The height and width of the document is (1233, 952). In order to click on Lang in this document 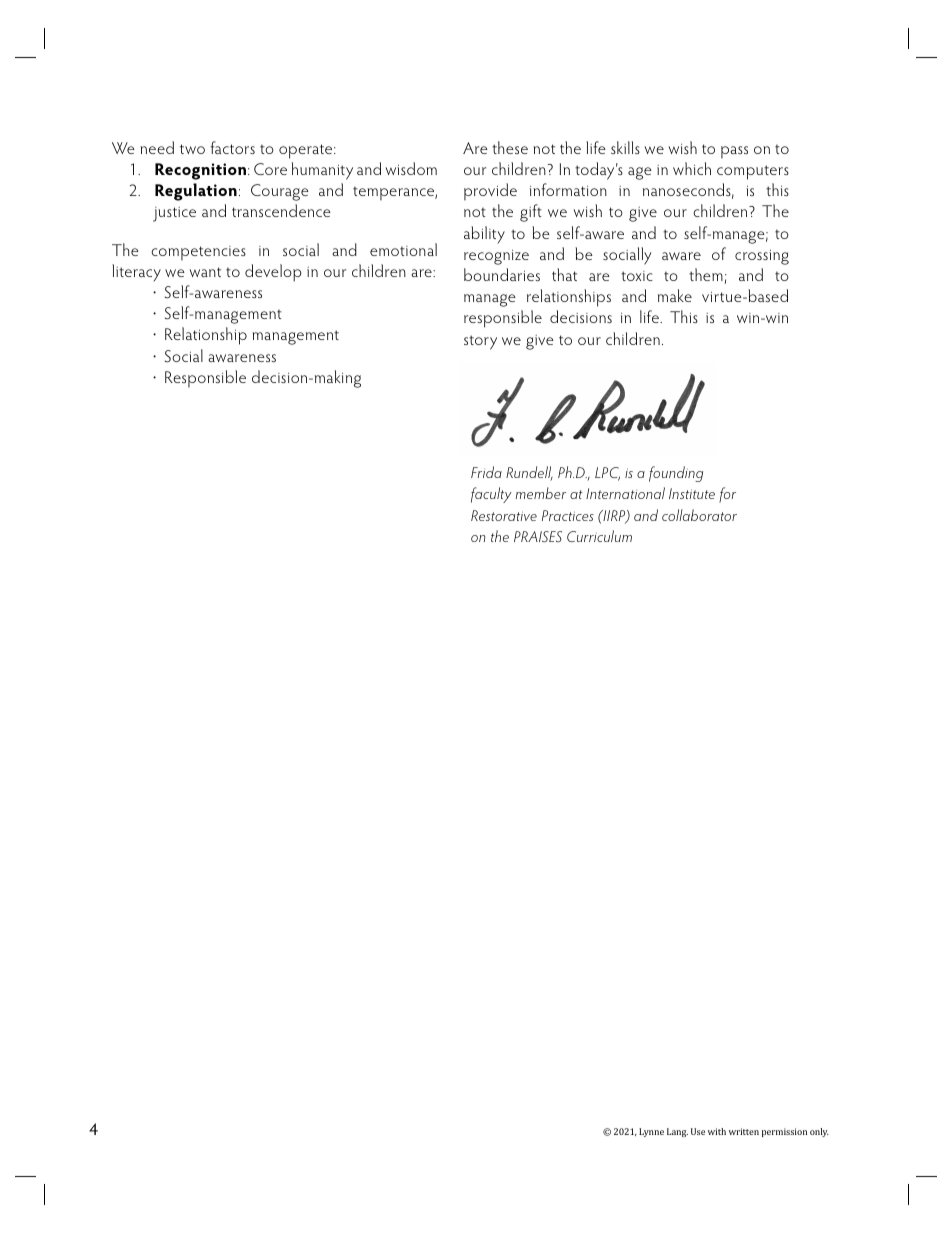, I will do `click(677, 1132)`.
